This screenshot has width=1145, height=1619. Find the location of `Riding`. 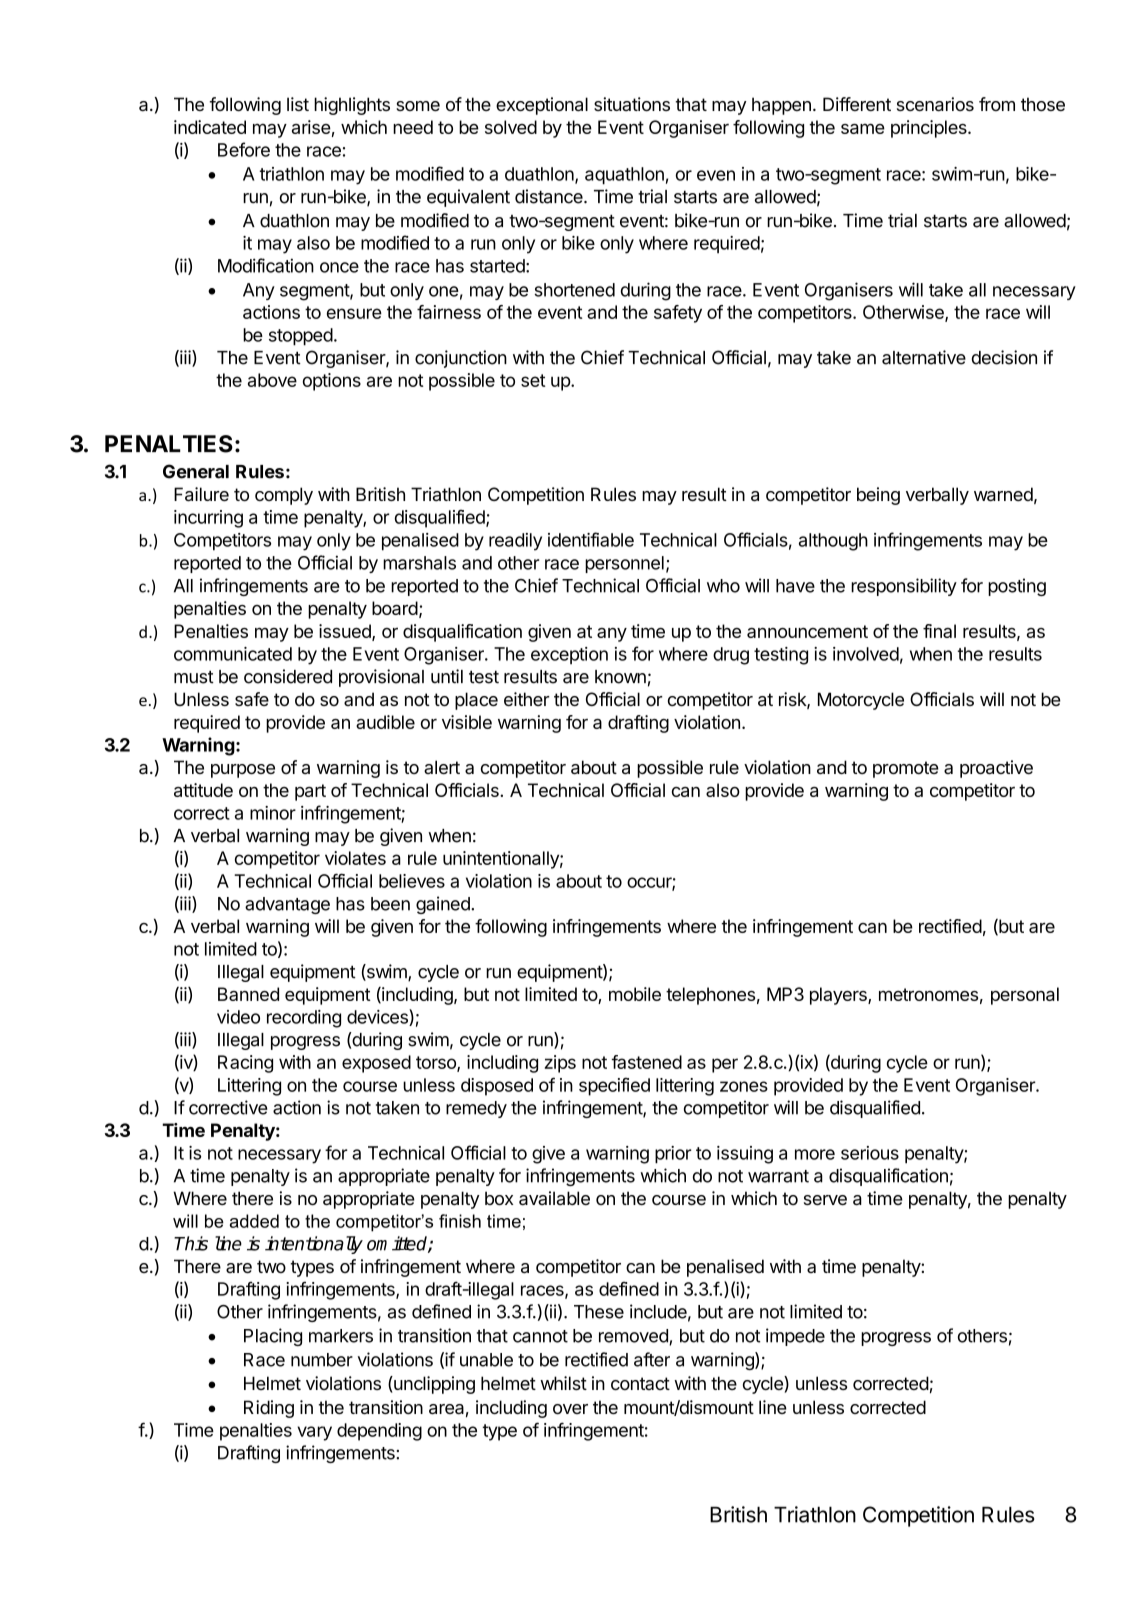

Riding is located at coordinates (269, 1409).
